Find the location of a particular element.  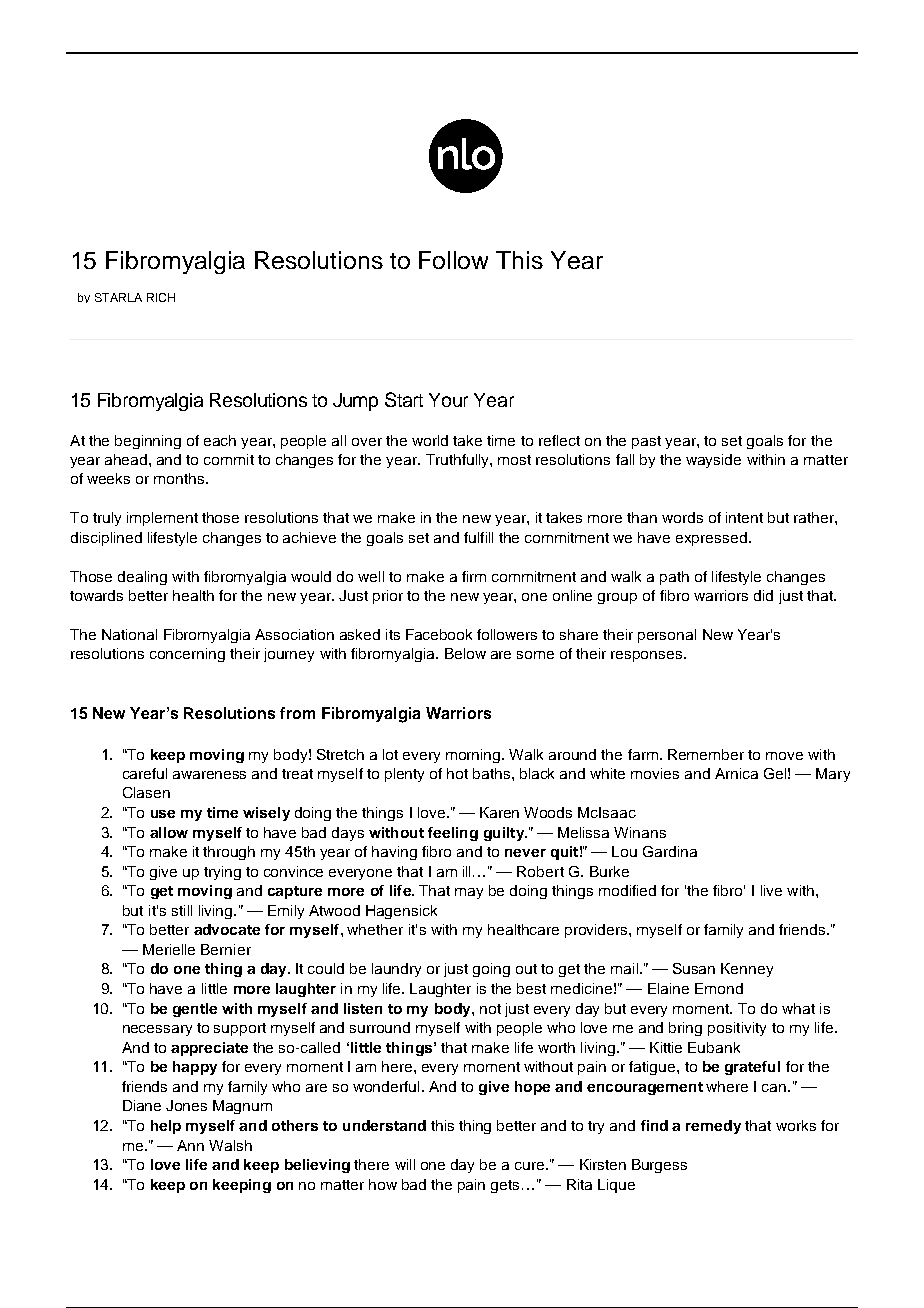

may is located at coordinates (469, 893).
